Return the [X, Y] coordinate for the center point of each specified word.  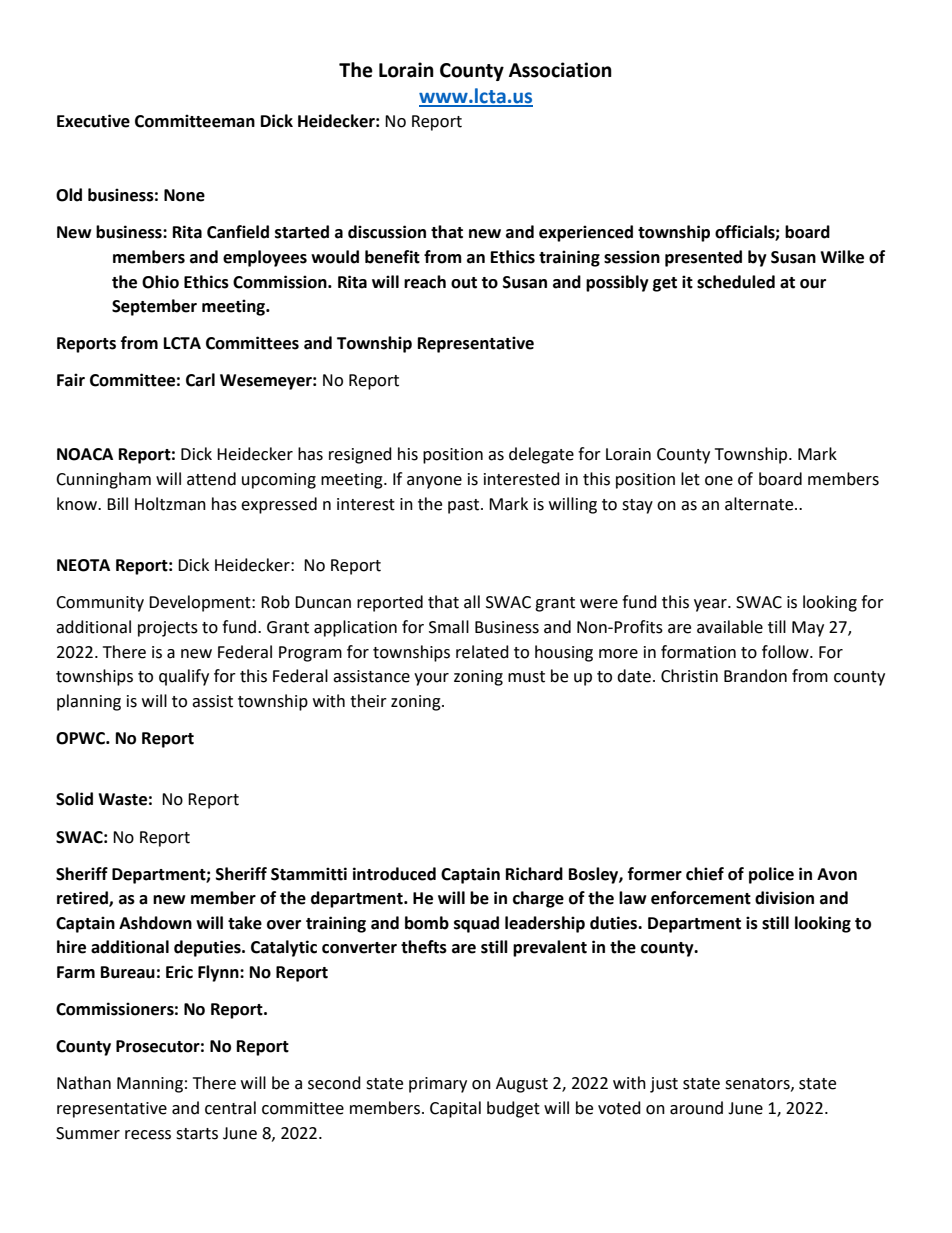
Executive [93, 121]
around [696, 1108]
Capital [455, 1109]
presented [703, 258]
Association [560, 70]
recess [148, 1135]
